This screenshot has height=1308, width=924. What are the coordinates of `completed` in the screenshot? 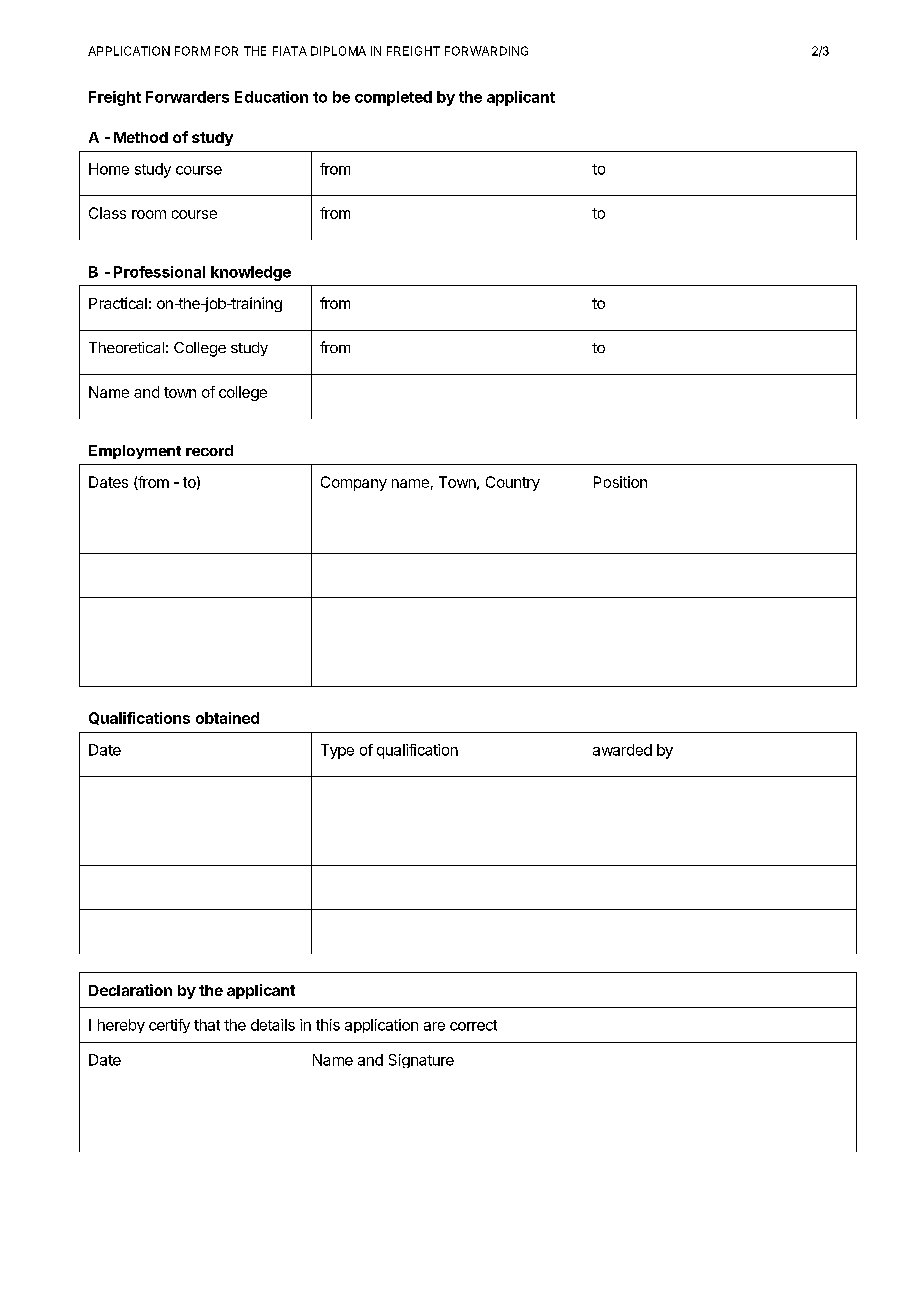 It's located at (393, 98).
